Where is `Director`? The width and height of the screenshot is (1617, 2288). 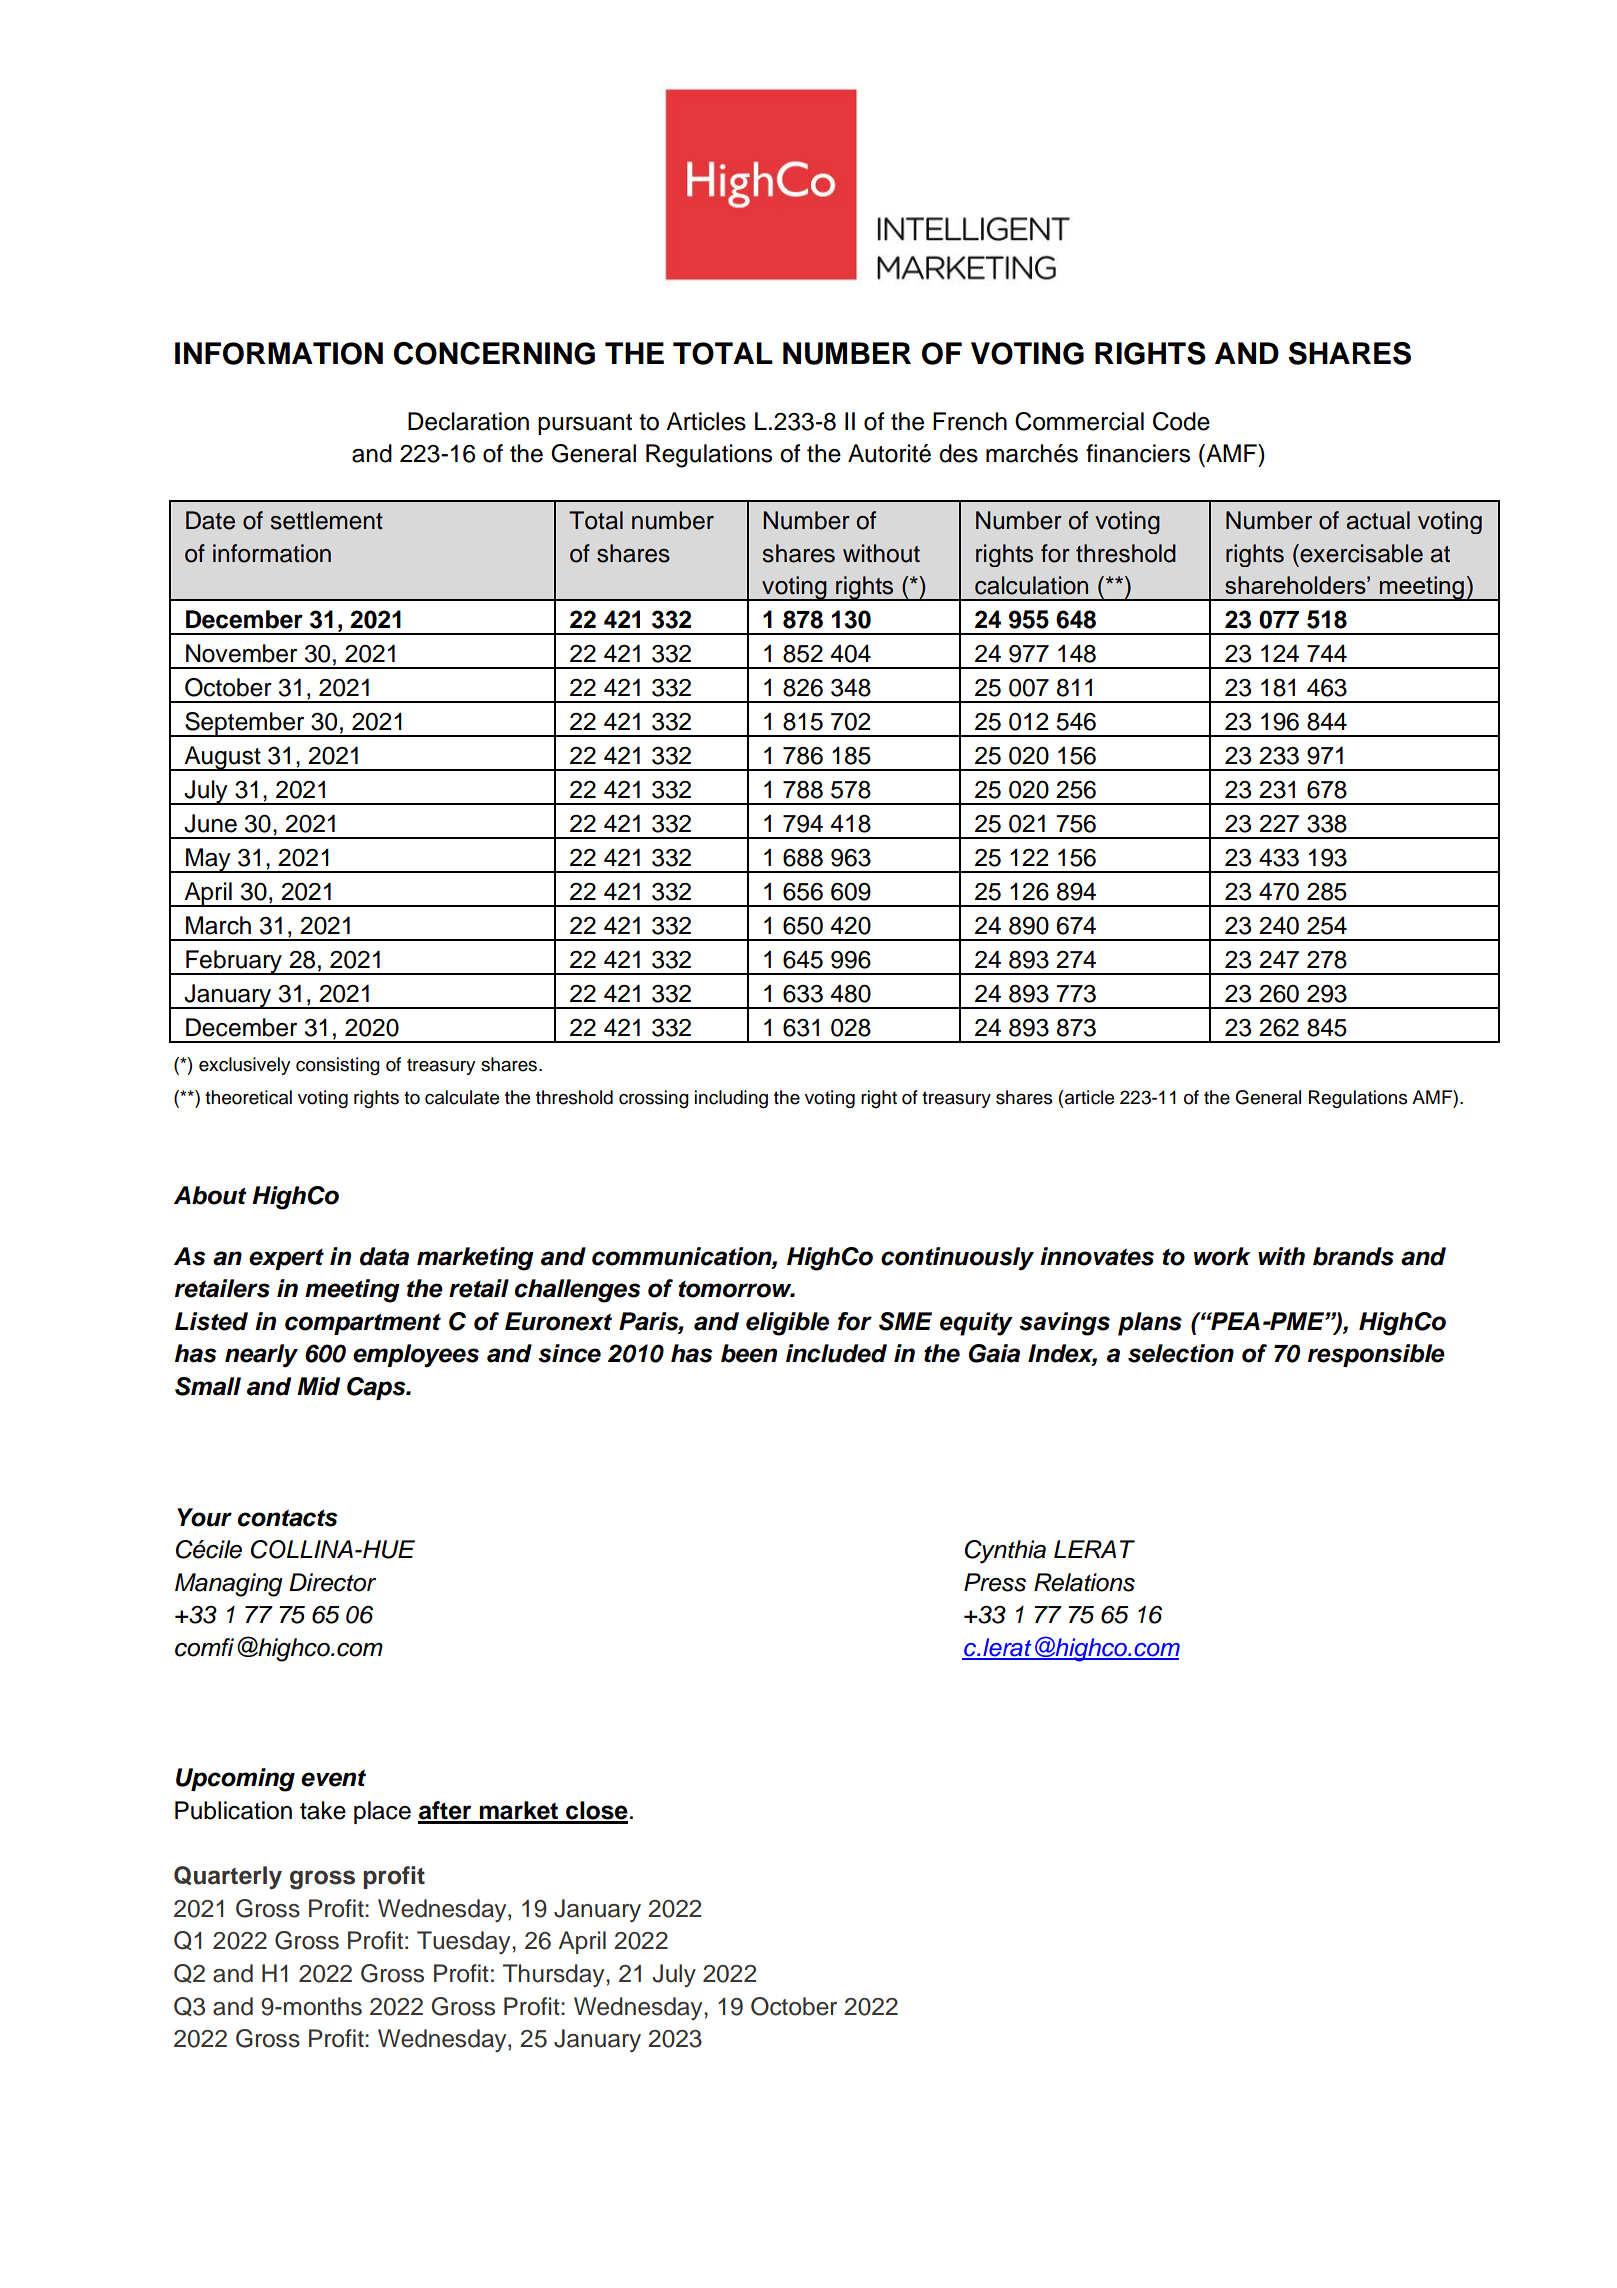 Director is located at coordinates (332, 1582).
